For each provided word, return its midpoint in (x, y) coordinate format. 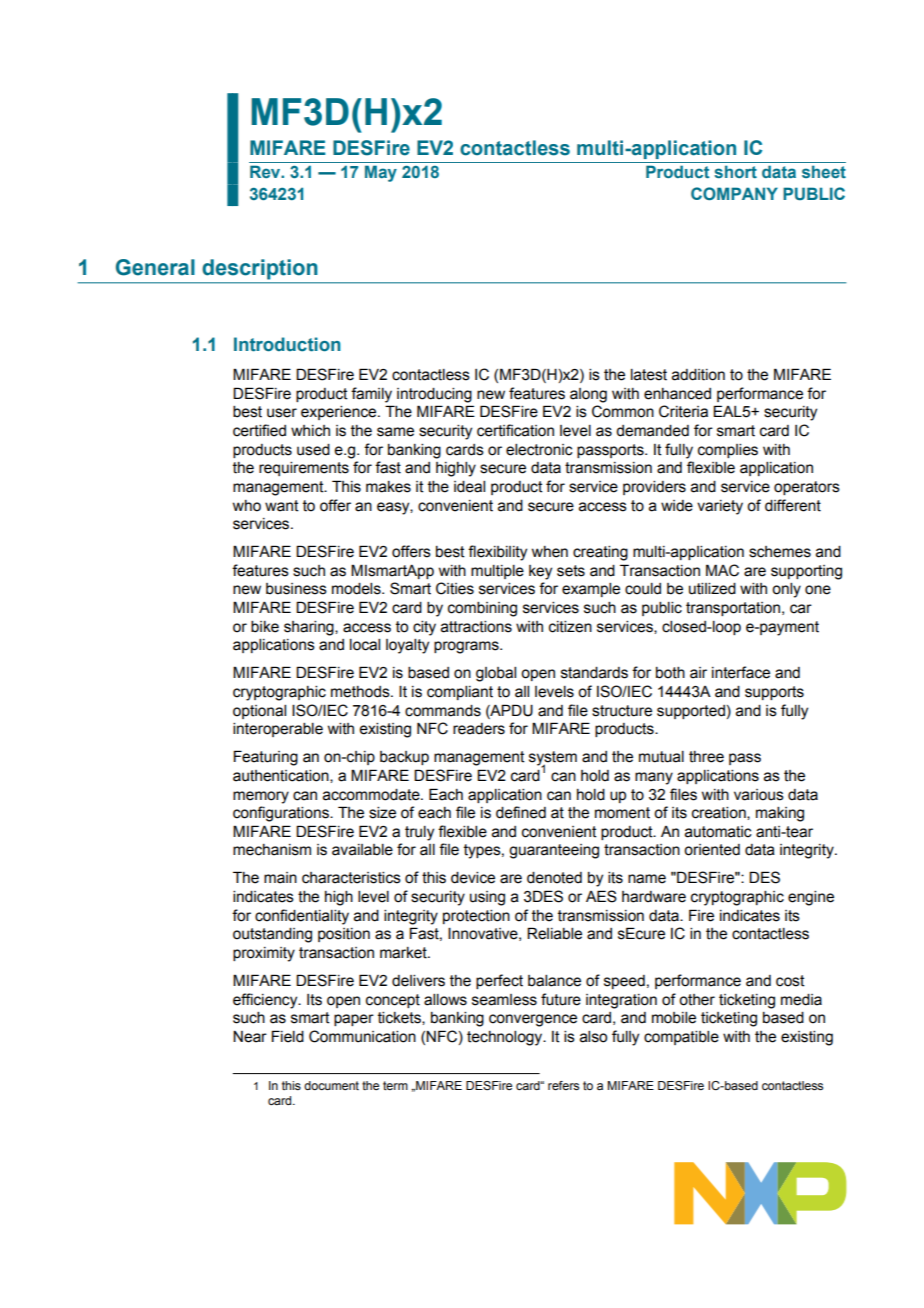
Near (250, 1037)
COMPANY (734, 193)
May (381, 173)
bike (265, 627)
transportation (734, 609)
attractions (476, 627)
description (260, 269)
